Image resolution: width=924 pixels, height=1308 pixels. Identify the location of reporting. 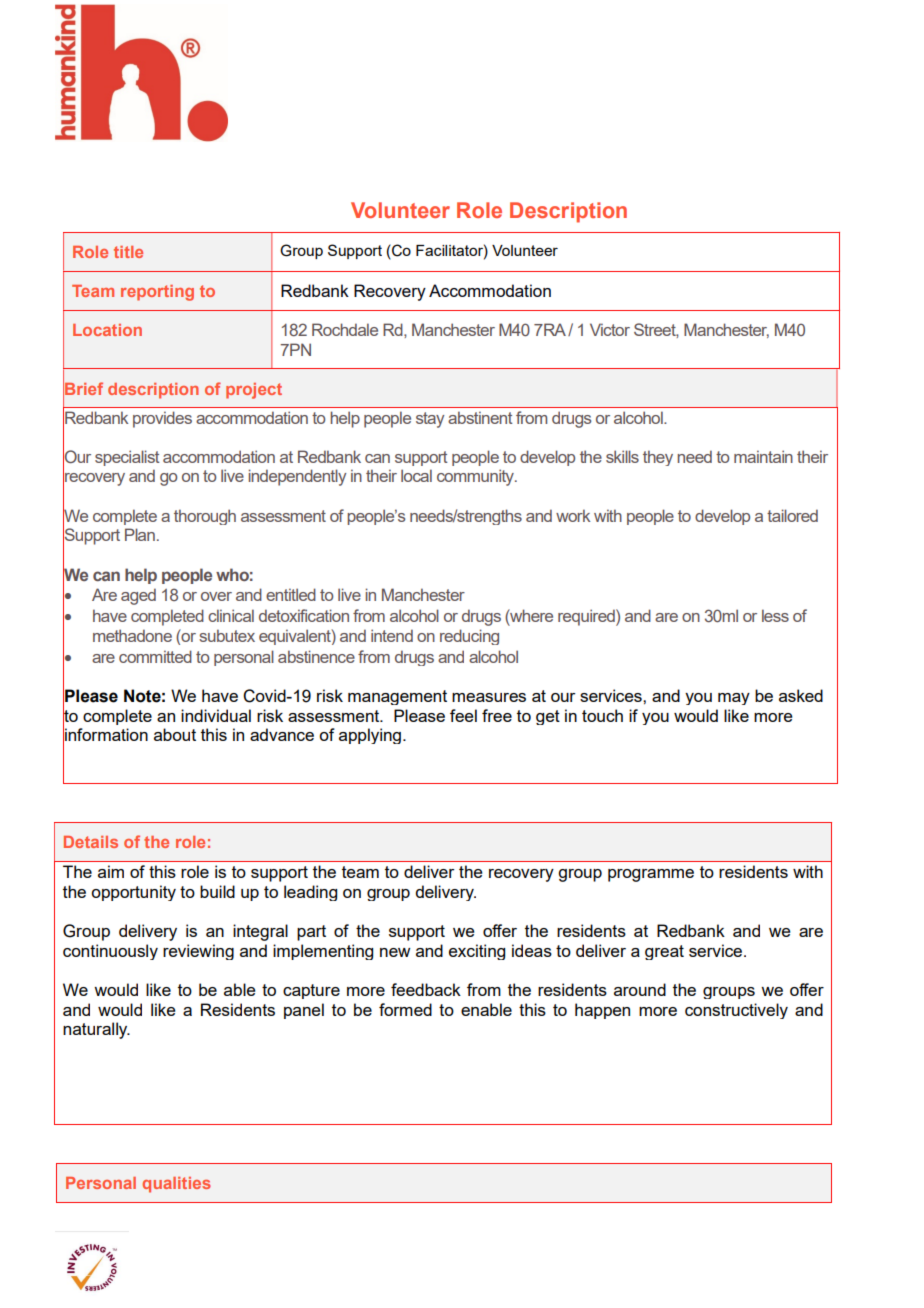
(157, 293).
